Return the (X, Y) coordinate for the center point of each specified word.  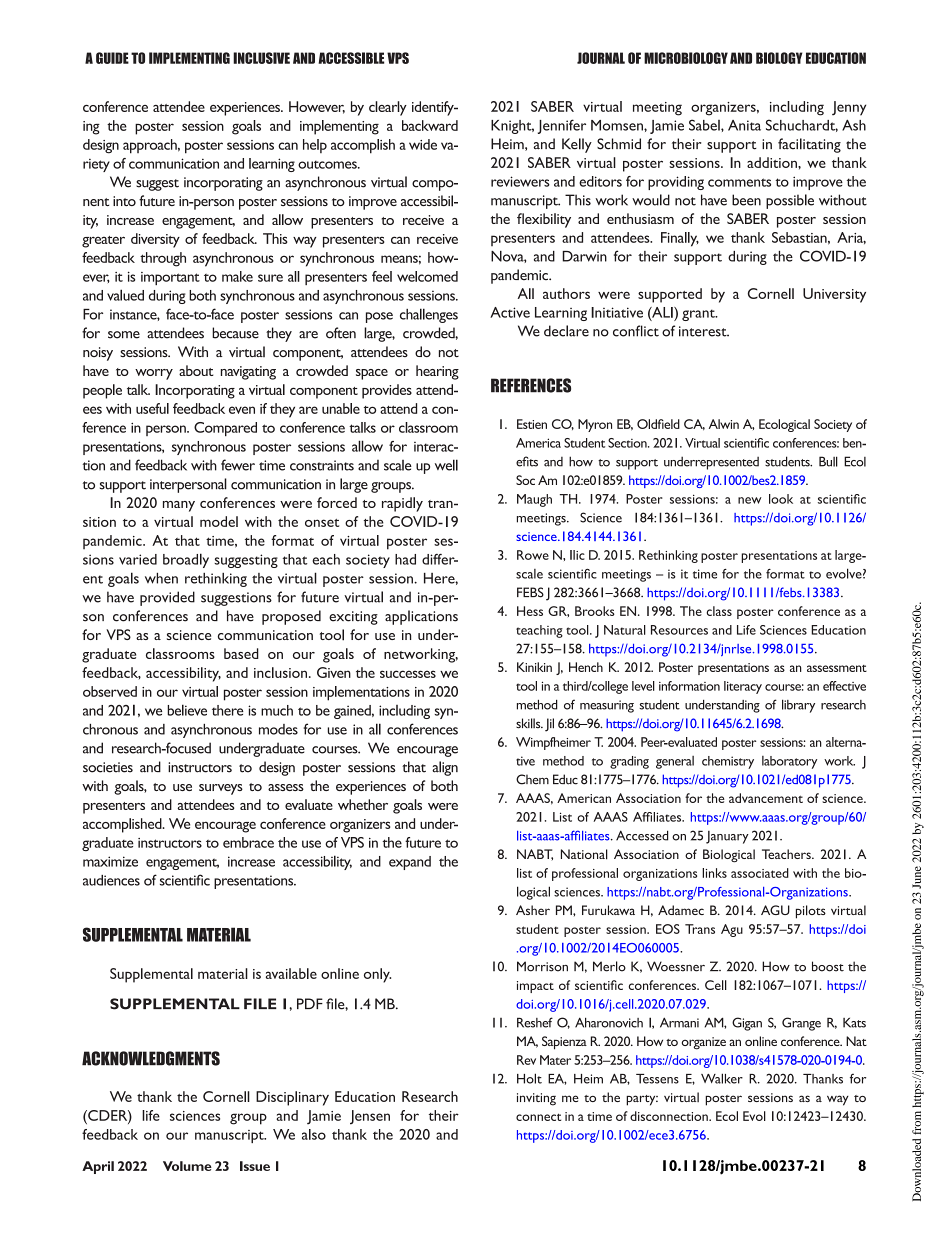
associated (760, 873)
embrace (248, 842)
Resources (679, 630)
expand (410, 863)
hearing (437, 372)
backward (430, 125)
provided (167, 598)
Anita (744, 125)
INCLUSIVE (261, 58)
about (196, 370)
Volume (187, 1166)
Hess (530, 611)
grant (699, 315)
